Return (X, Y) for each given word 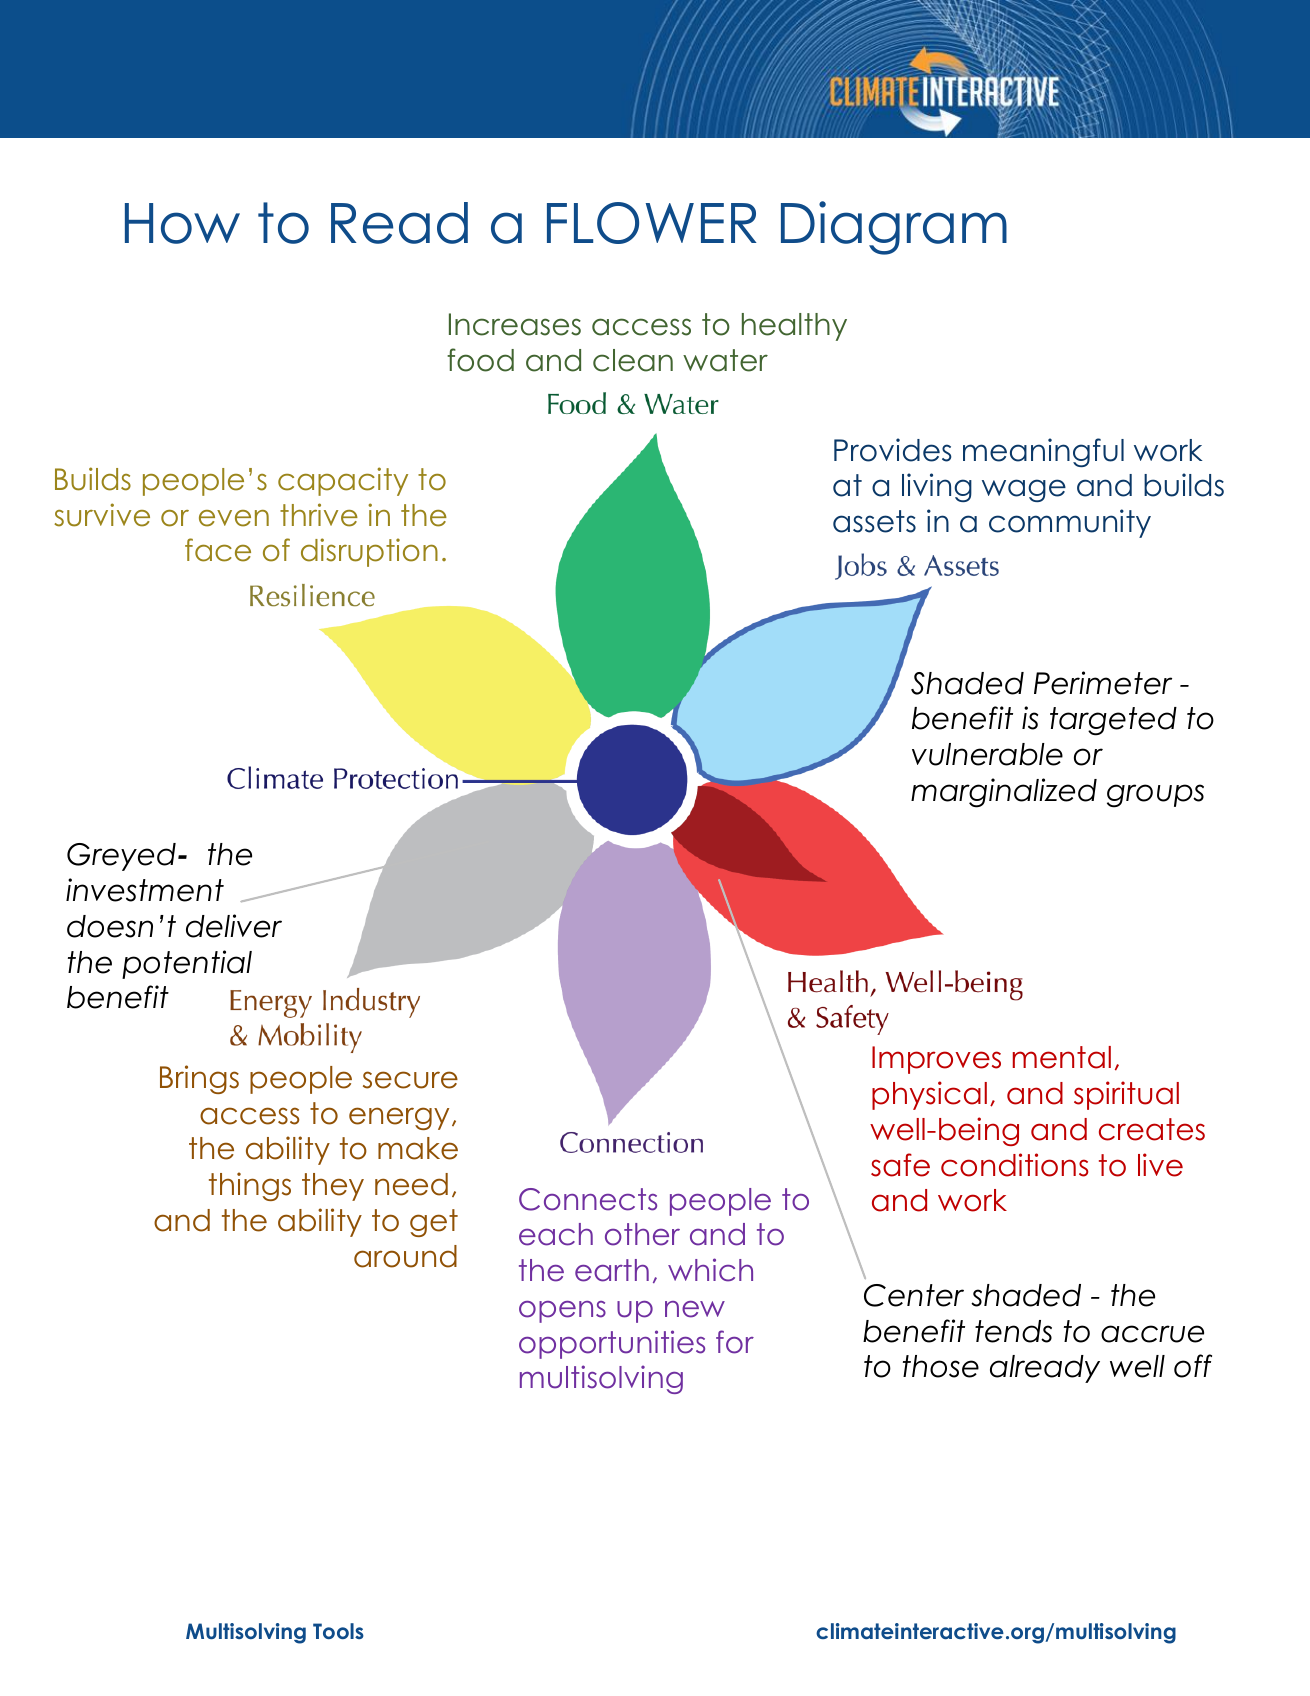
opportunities (612, 1344)
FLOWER (652, 223)
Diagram (894, 228)
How (182, 223)
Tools (338, 1631)
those (941, 1366)
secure (410, 1080)
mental (1062, 1057)
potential (187, 964)
